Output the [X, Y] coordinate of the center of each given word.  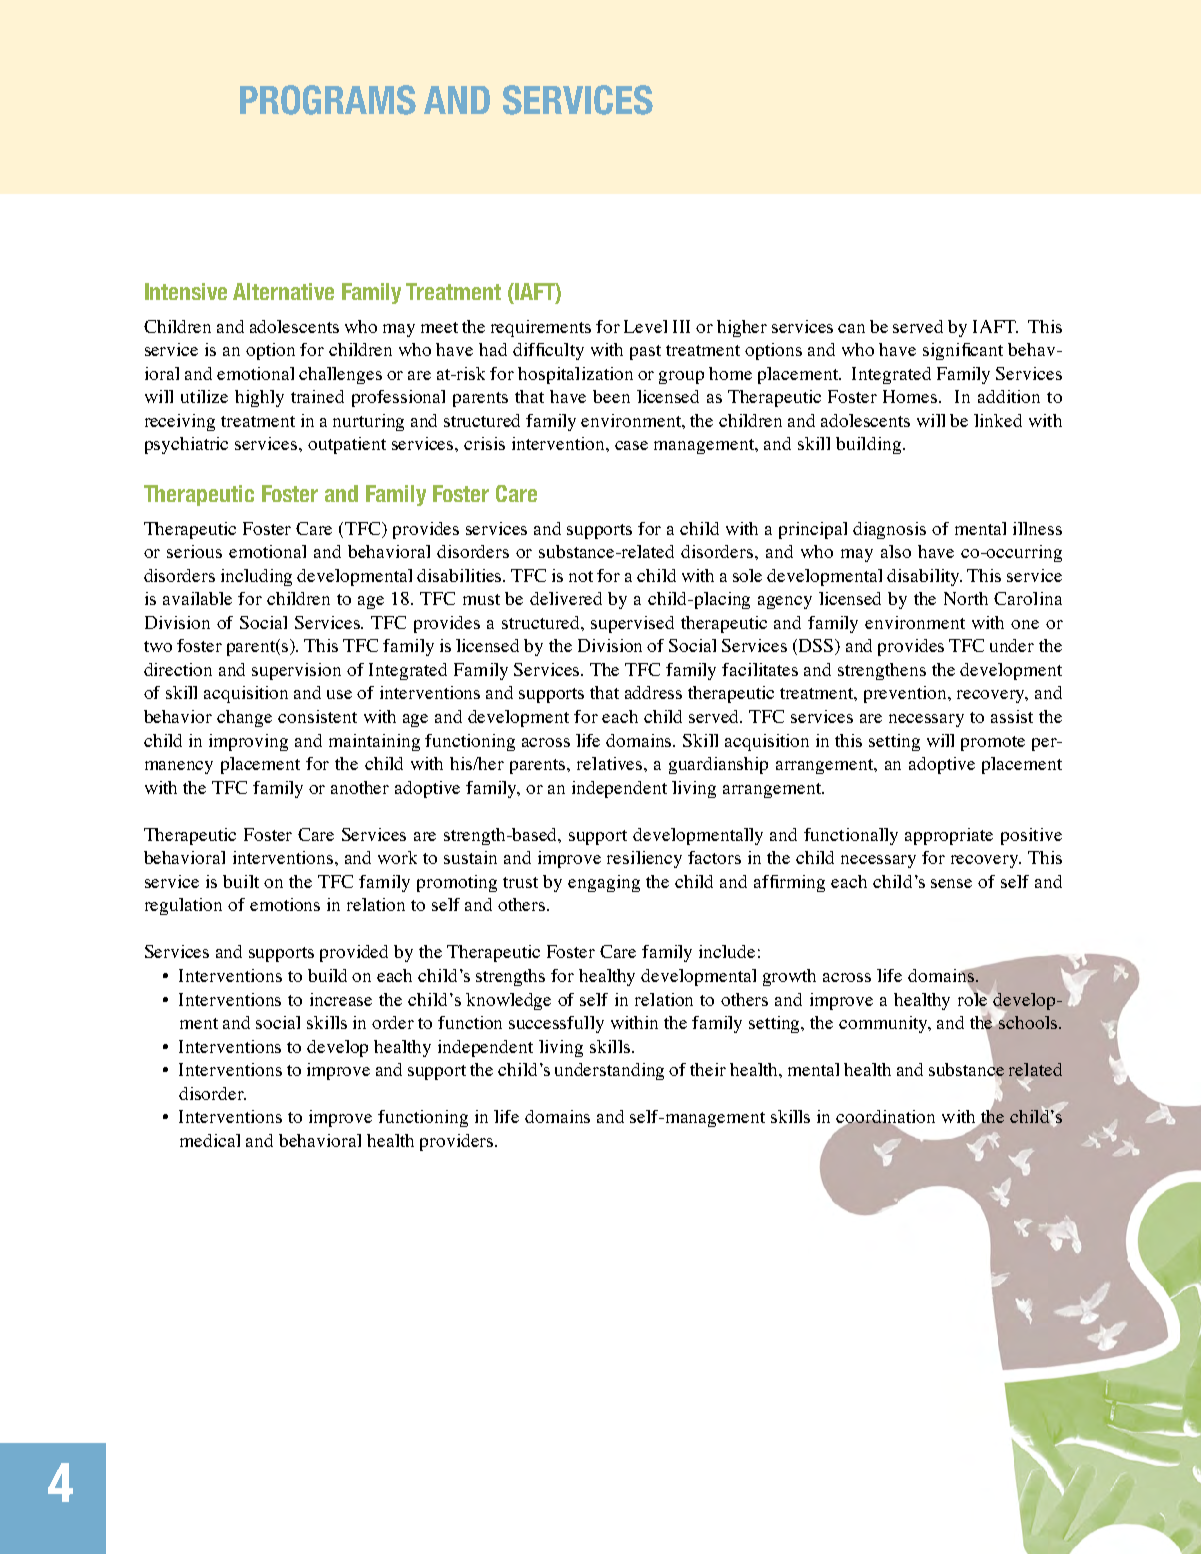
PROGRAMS [328, 100]
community [885, 1024]
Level [645, 326]
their [708, 1069]
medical [210, 1140]
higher [742, 328]
